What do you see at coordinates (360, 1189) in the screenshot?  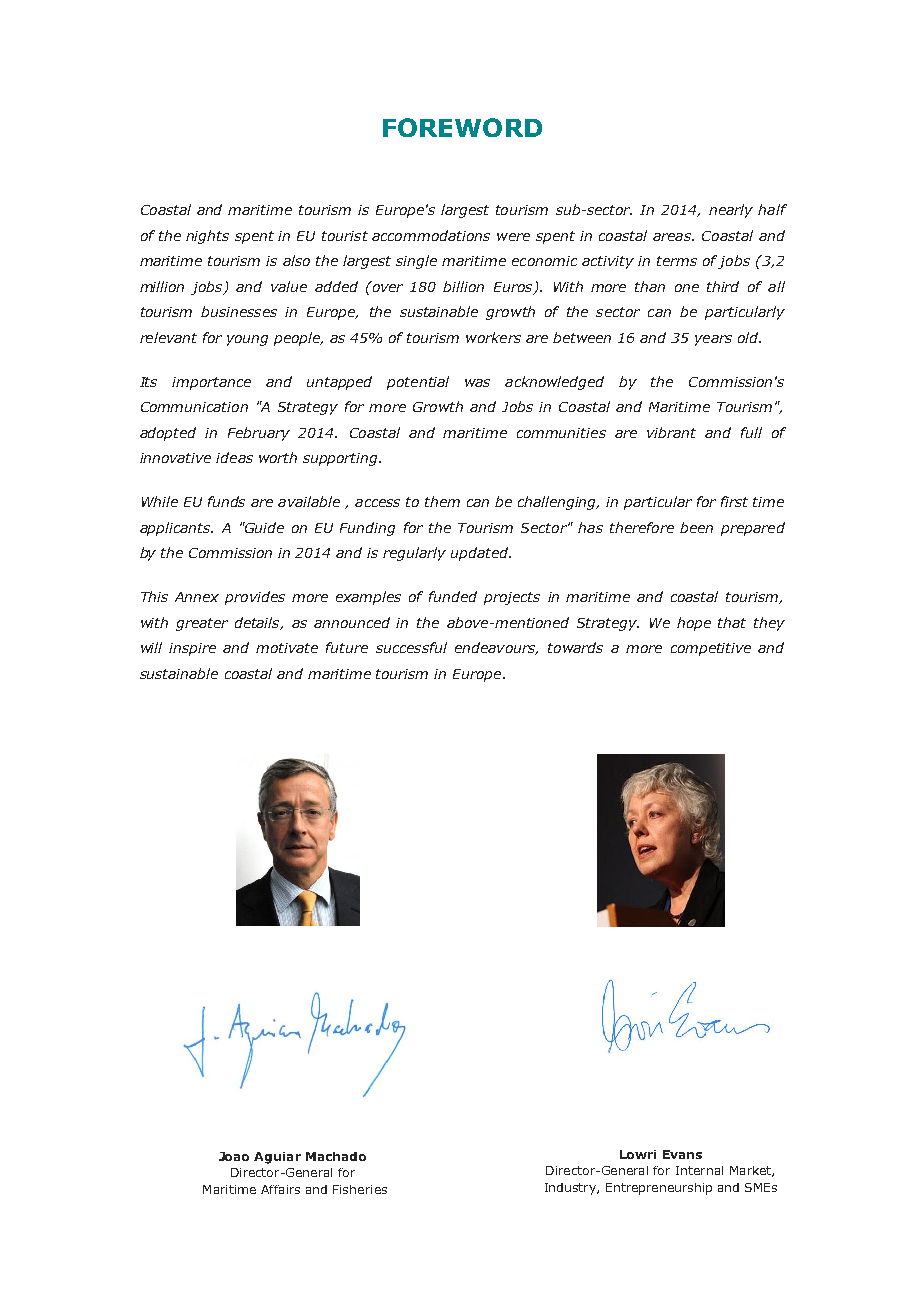 I see `Fisheries` at bounding box center [360, 1189].
